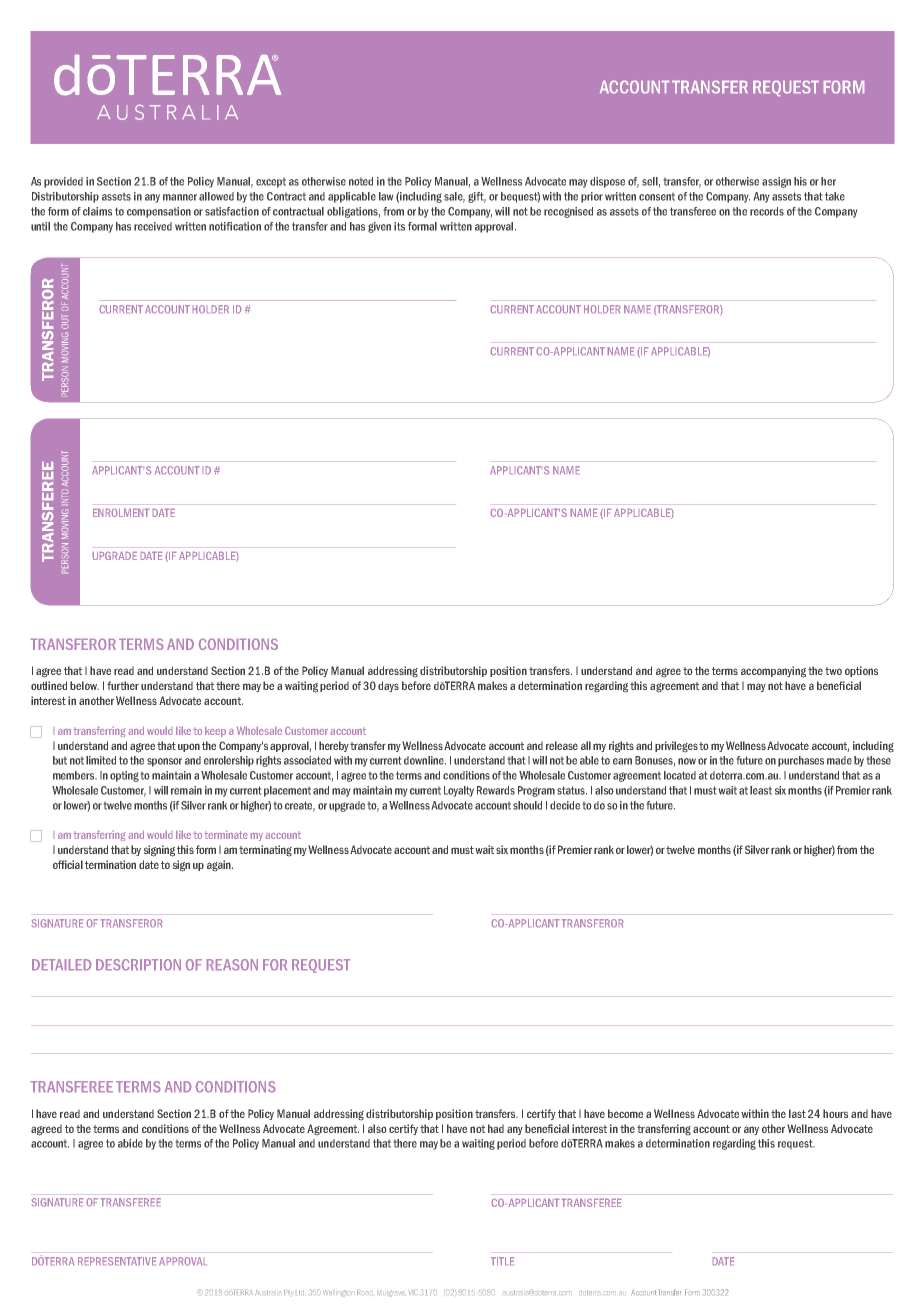 The image size is (924, 1308). What do you see at coordinates (388, 686) in the page?
I see `days` at bounding box center [388, 686].
